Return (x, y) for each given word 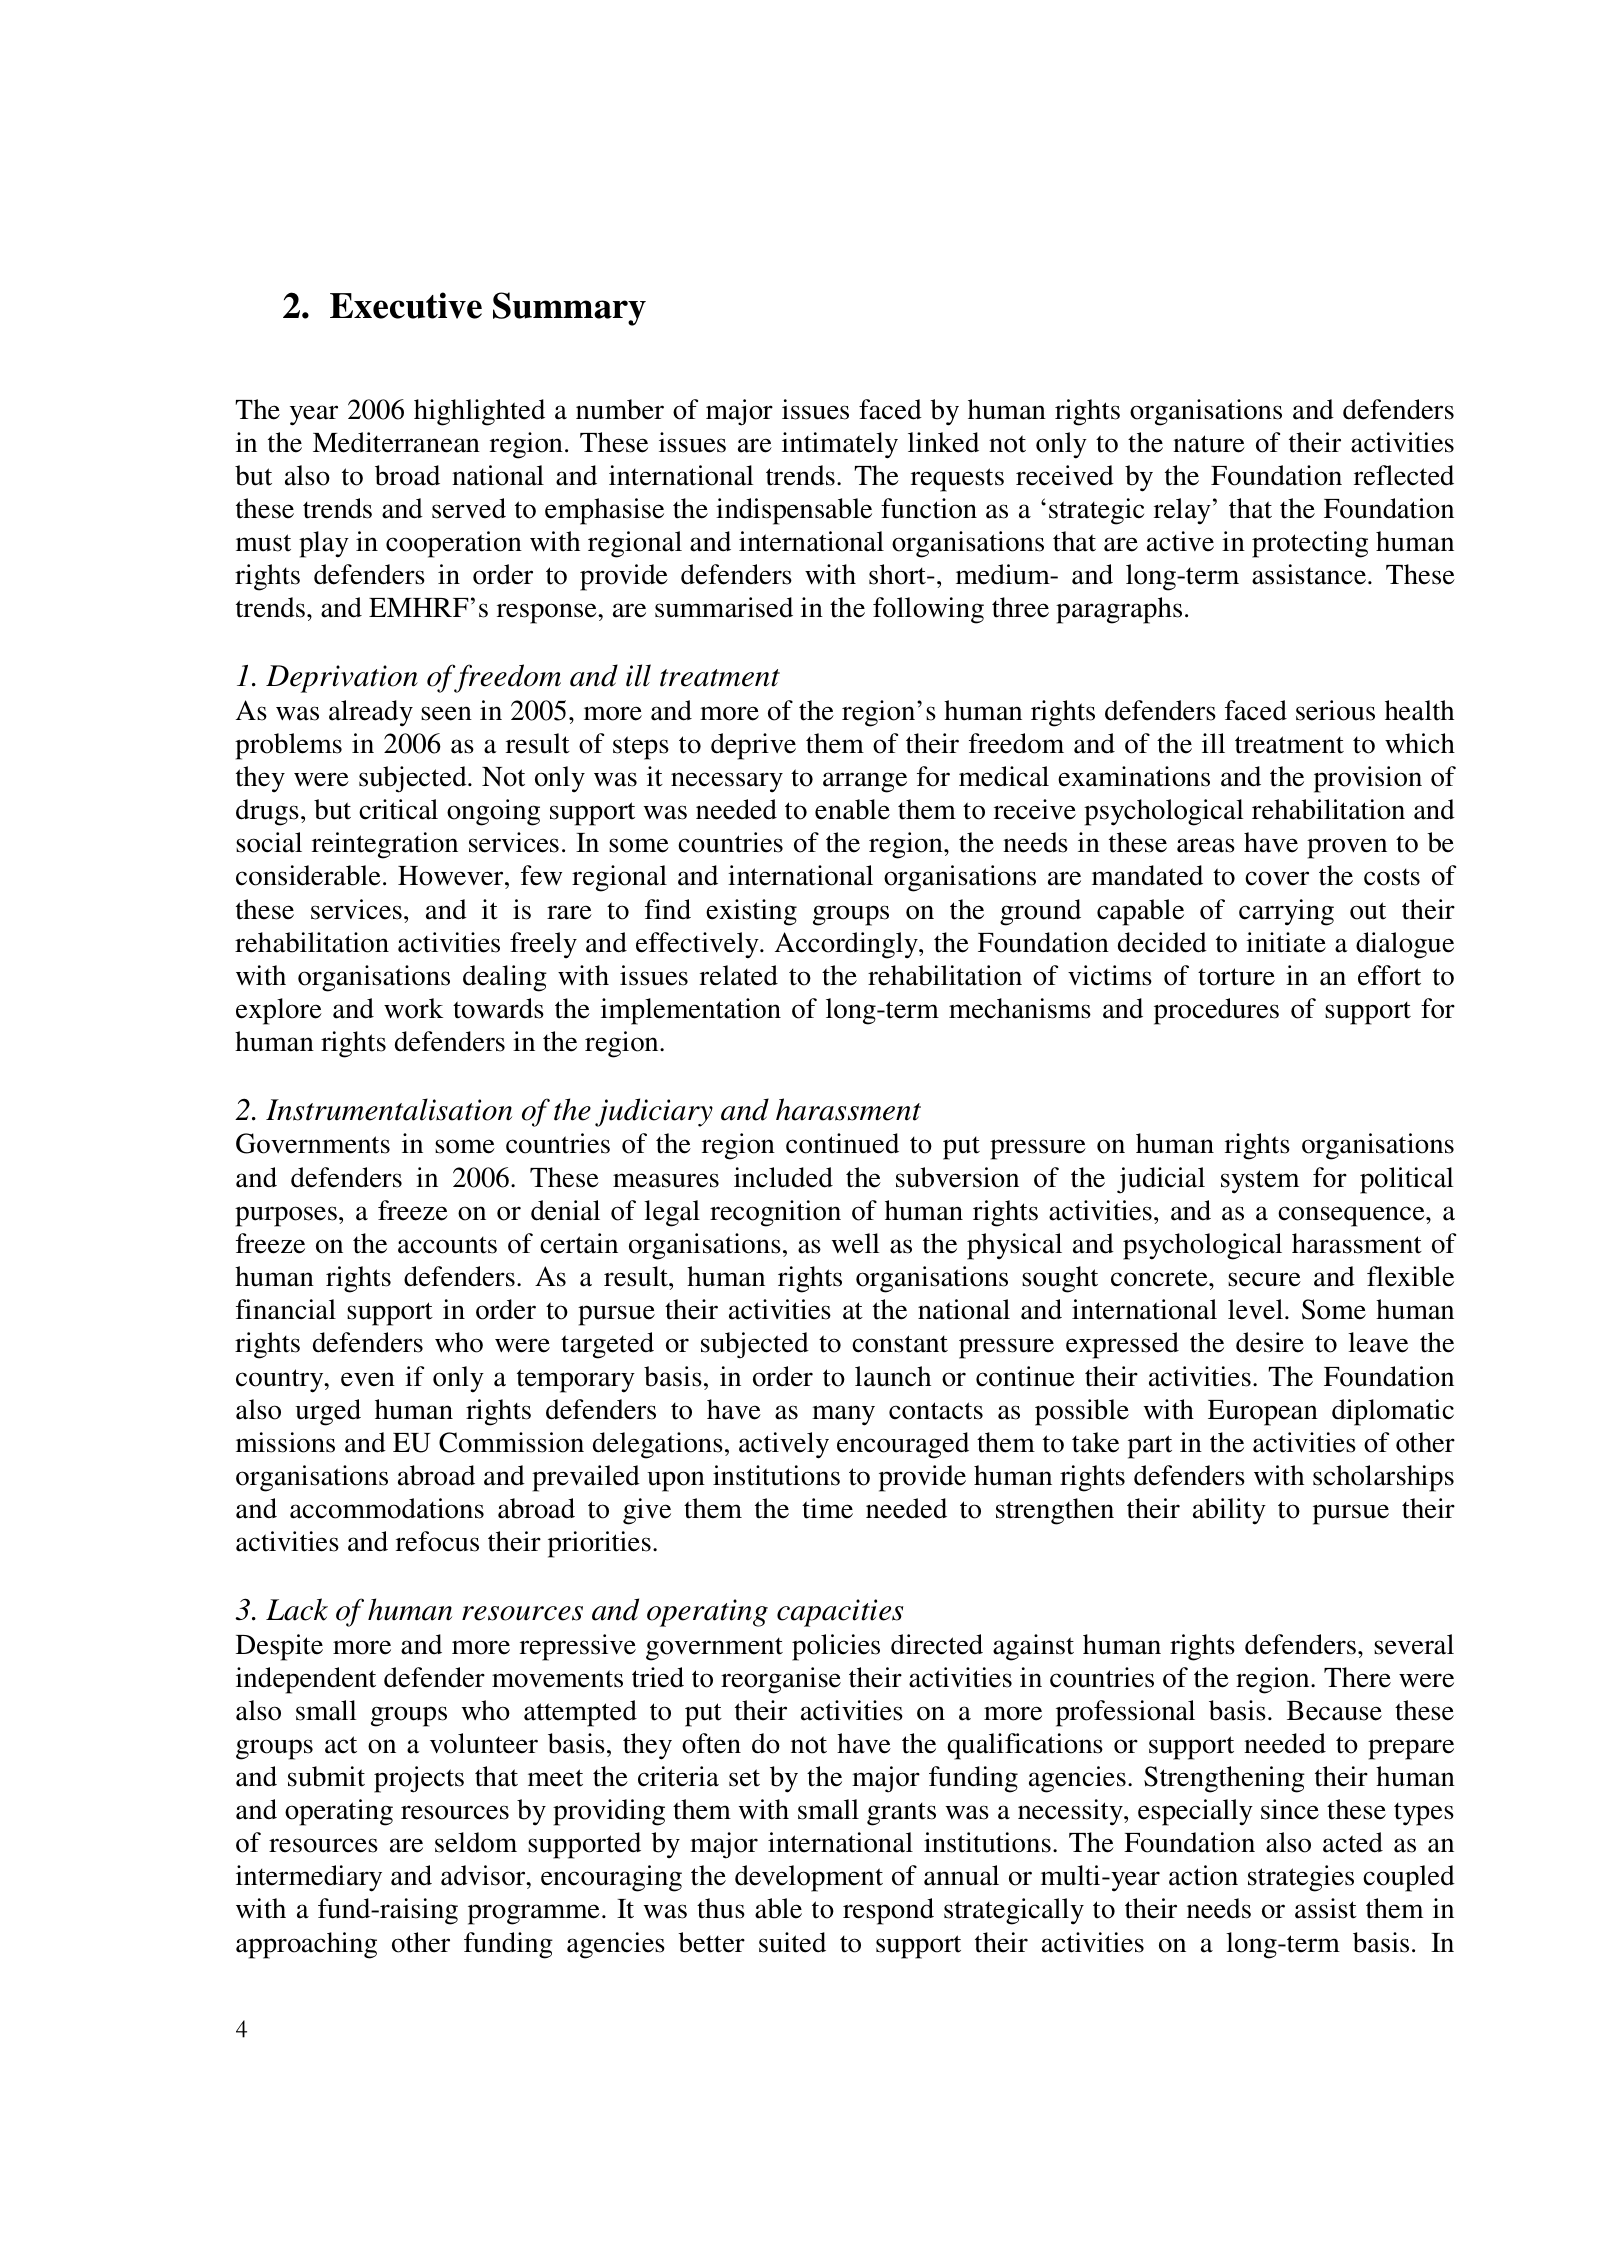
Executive (406, 305)
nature (1209, 444)
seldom (476, 1842)
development (809, 1878)
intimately (840, 445)
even (368, 1379)
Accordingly (847, 945)
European (1263, 1413)
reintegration (385, 845)
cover (1277, 878)
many (843, 1415)
